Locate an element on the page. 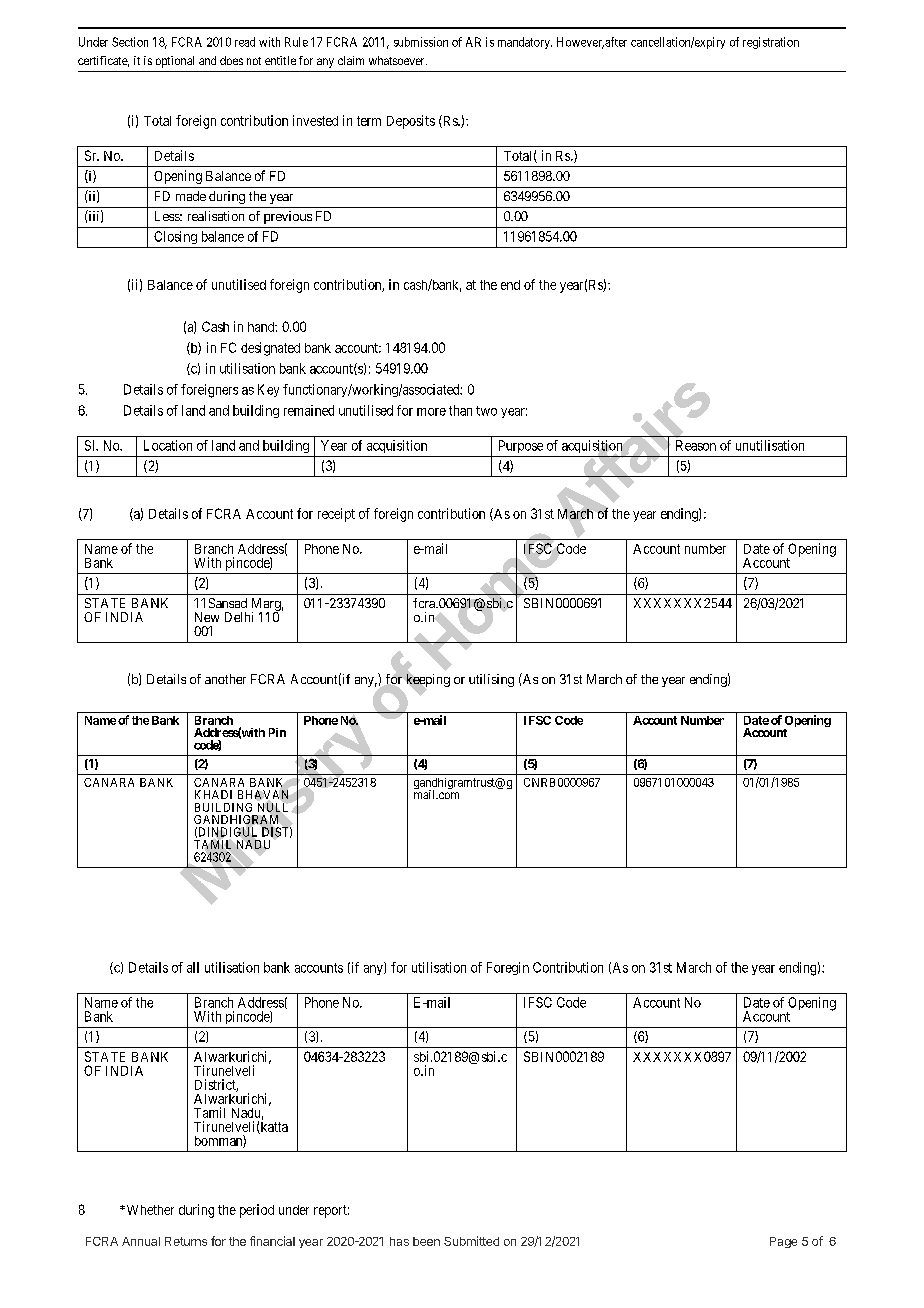  all is located at coordinates (193, 967).
